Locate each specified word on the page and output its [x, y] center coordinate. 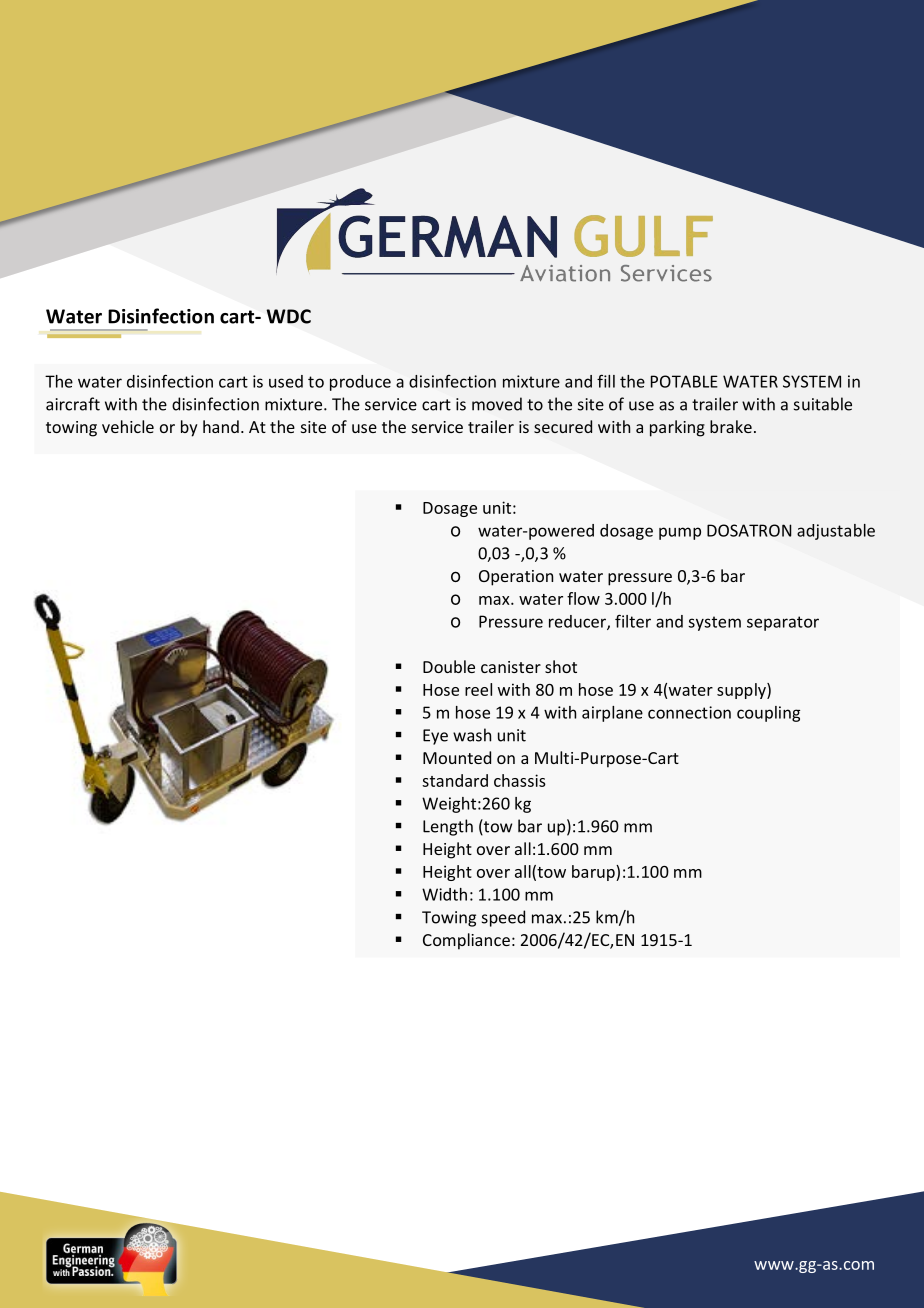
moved [497, 404]
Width [444, 894]
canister [511, 667]
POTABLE [684, 381]
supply [742, 691]
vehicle [128, 426]
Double [449, 666]
